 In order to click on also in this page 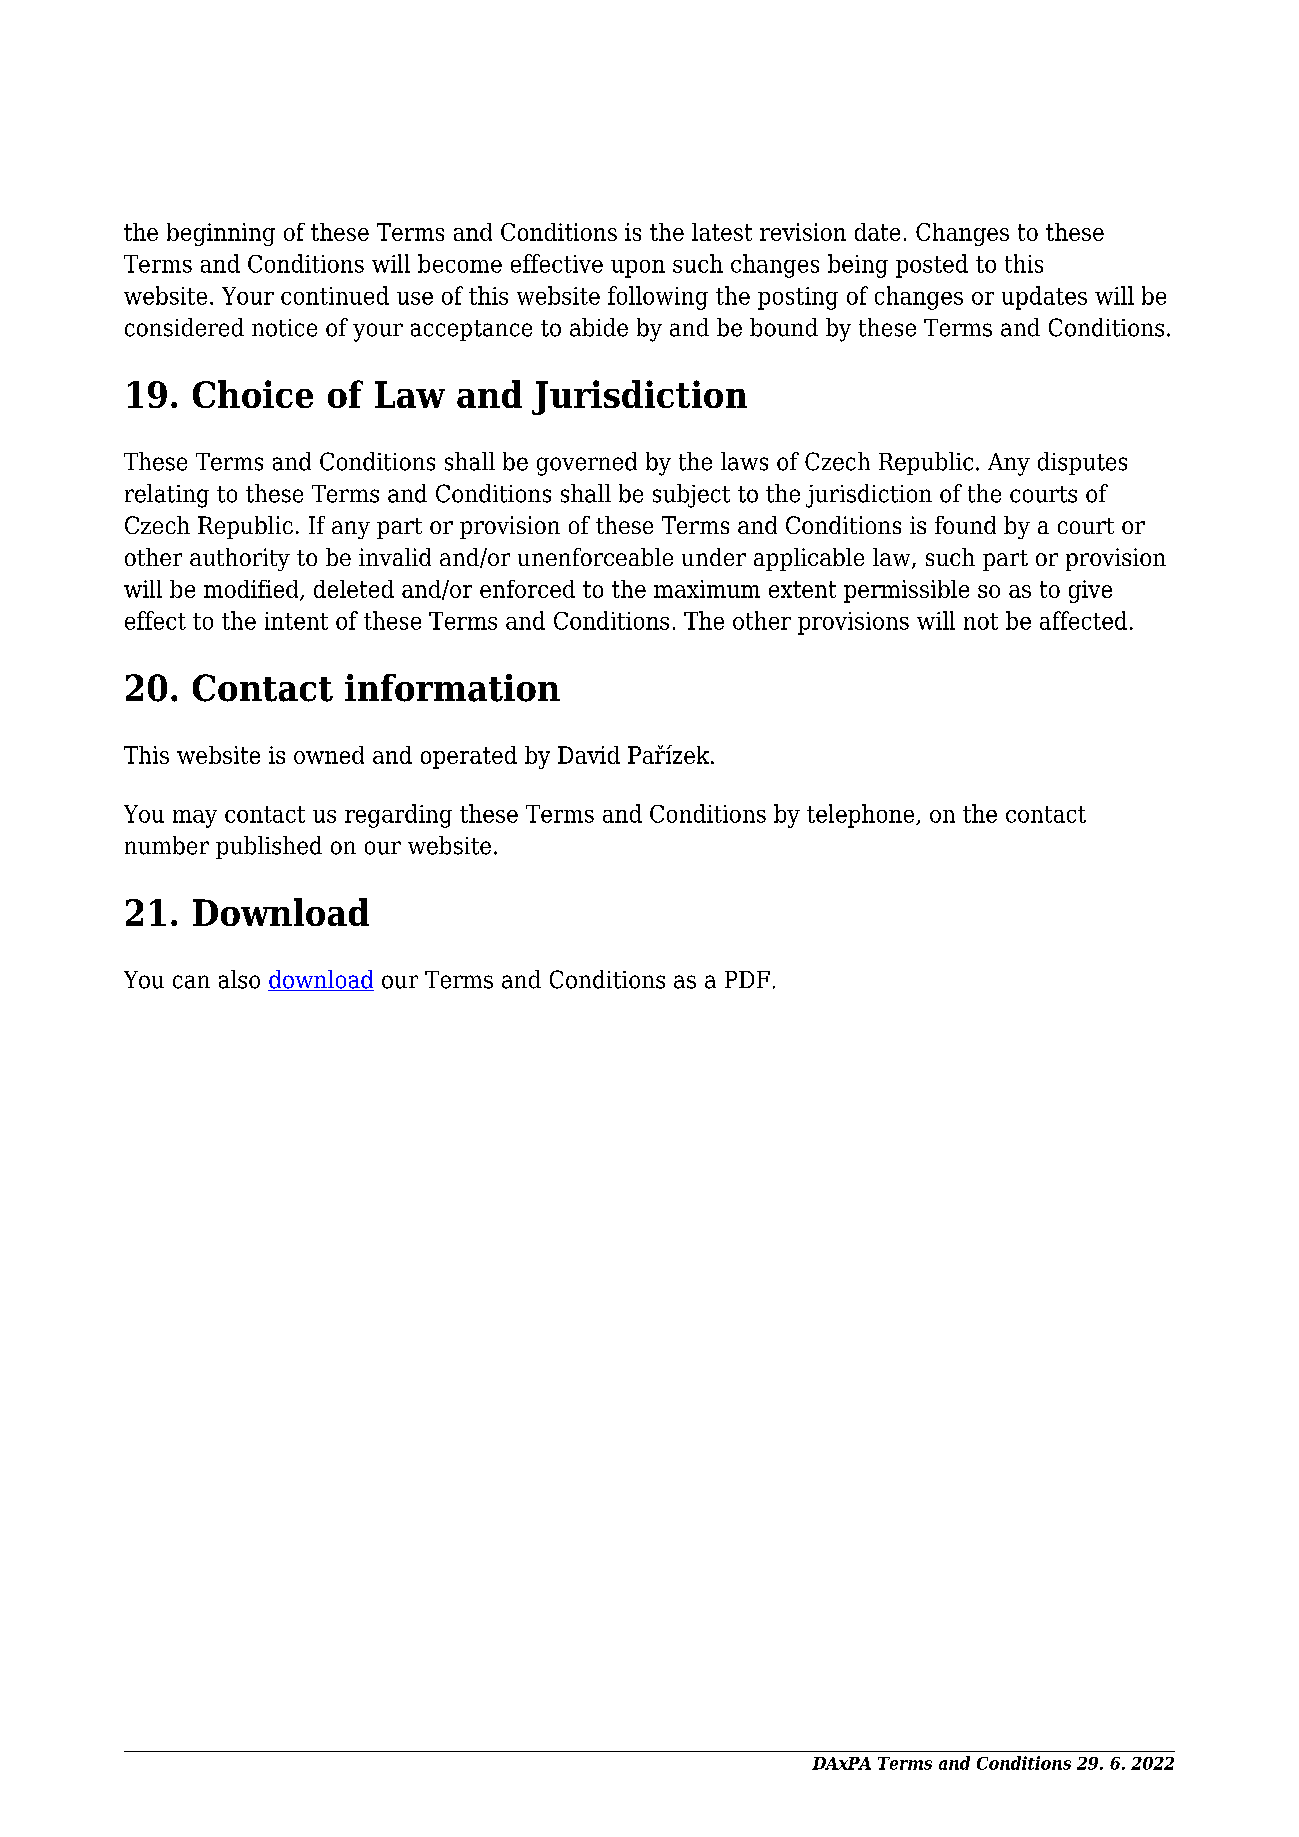, I will do `click(239, 979)`.
